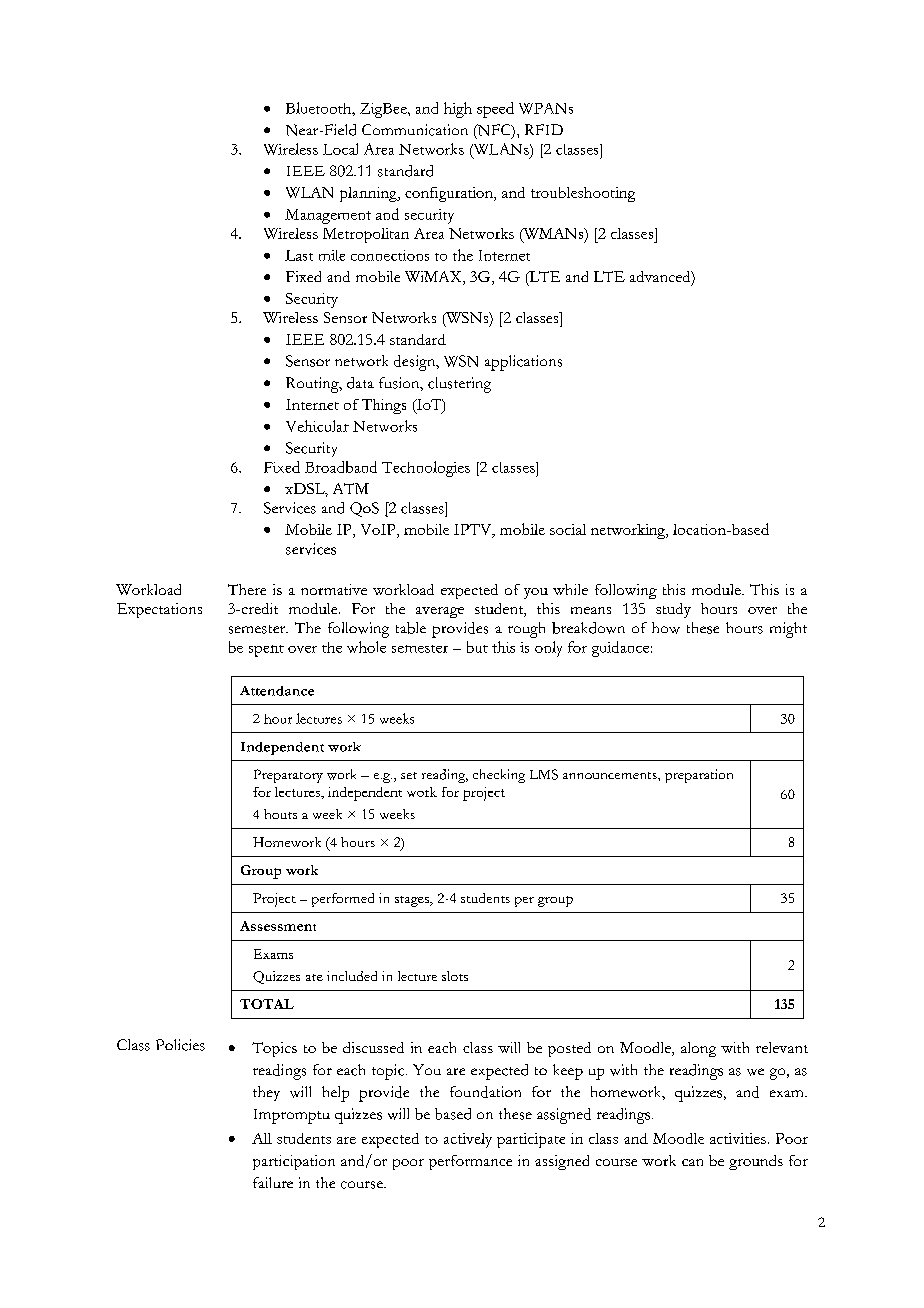 Image resolution: width=924 pixels, height=1308 pixels. I want to click on can, so click(692, 1162).
